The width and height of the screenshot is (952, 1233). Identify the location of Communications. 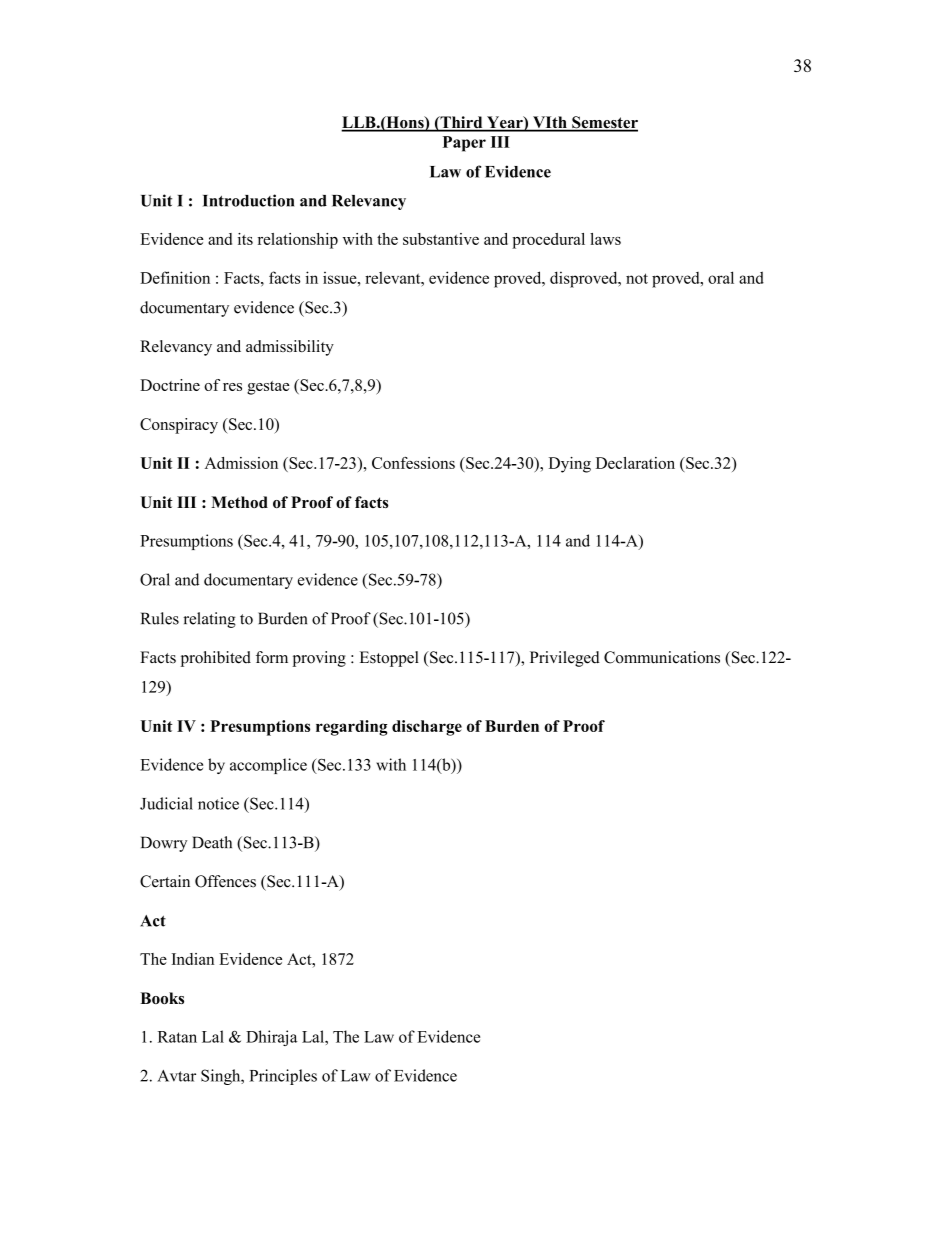
(662, 657).
